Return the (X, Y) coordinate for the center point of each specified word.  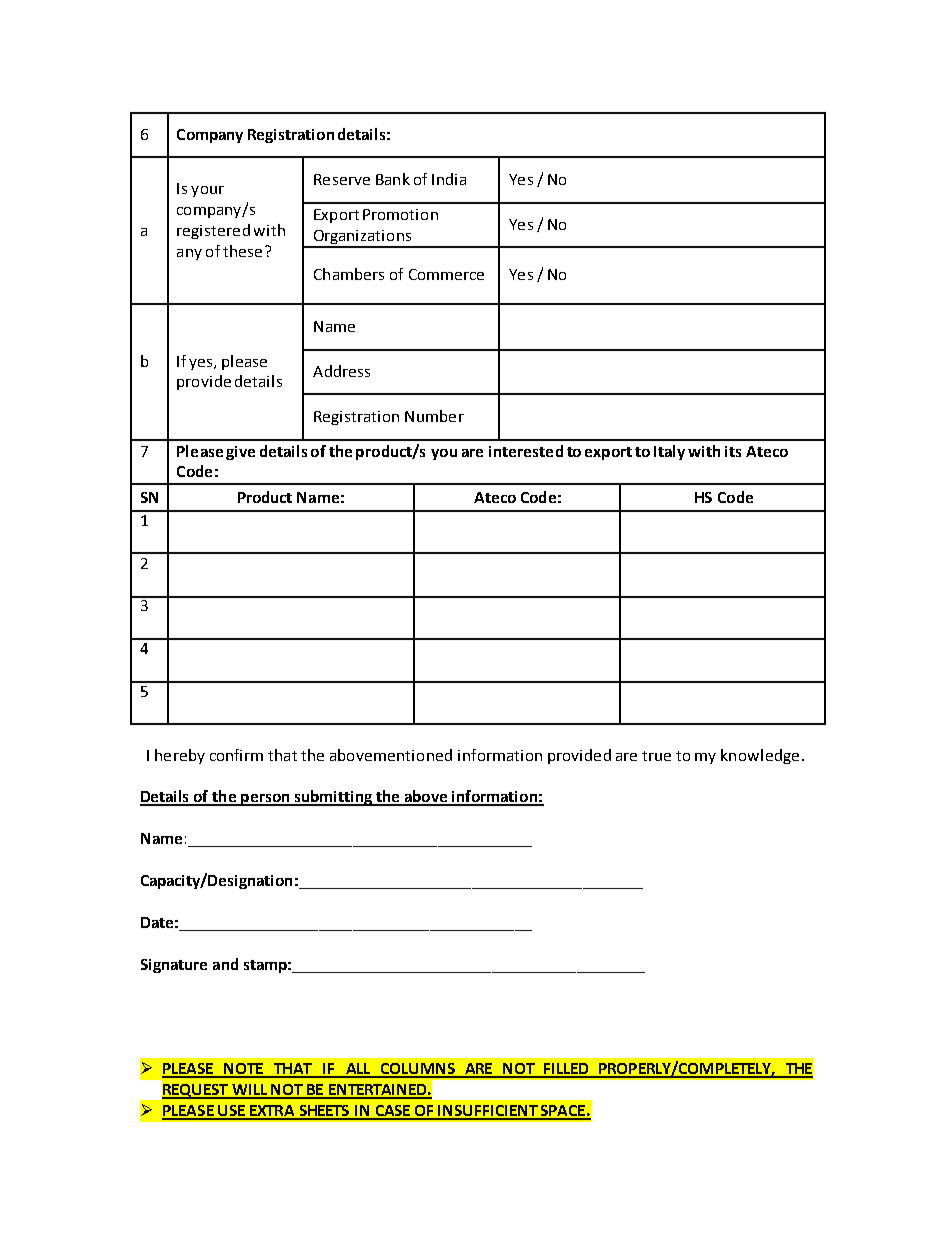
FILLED (566, 1070)
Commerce (446, 274)
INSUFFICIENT (488, 1112)
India (449, 179)
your (207, 191)
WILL (250, 1091)
